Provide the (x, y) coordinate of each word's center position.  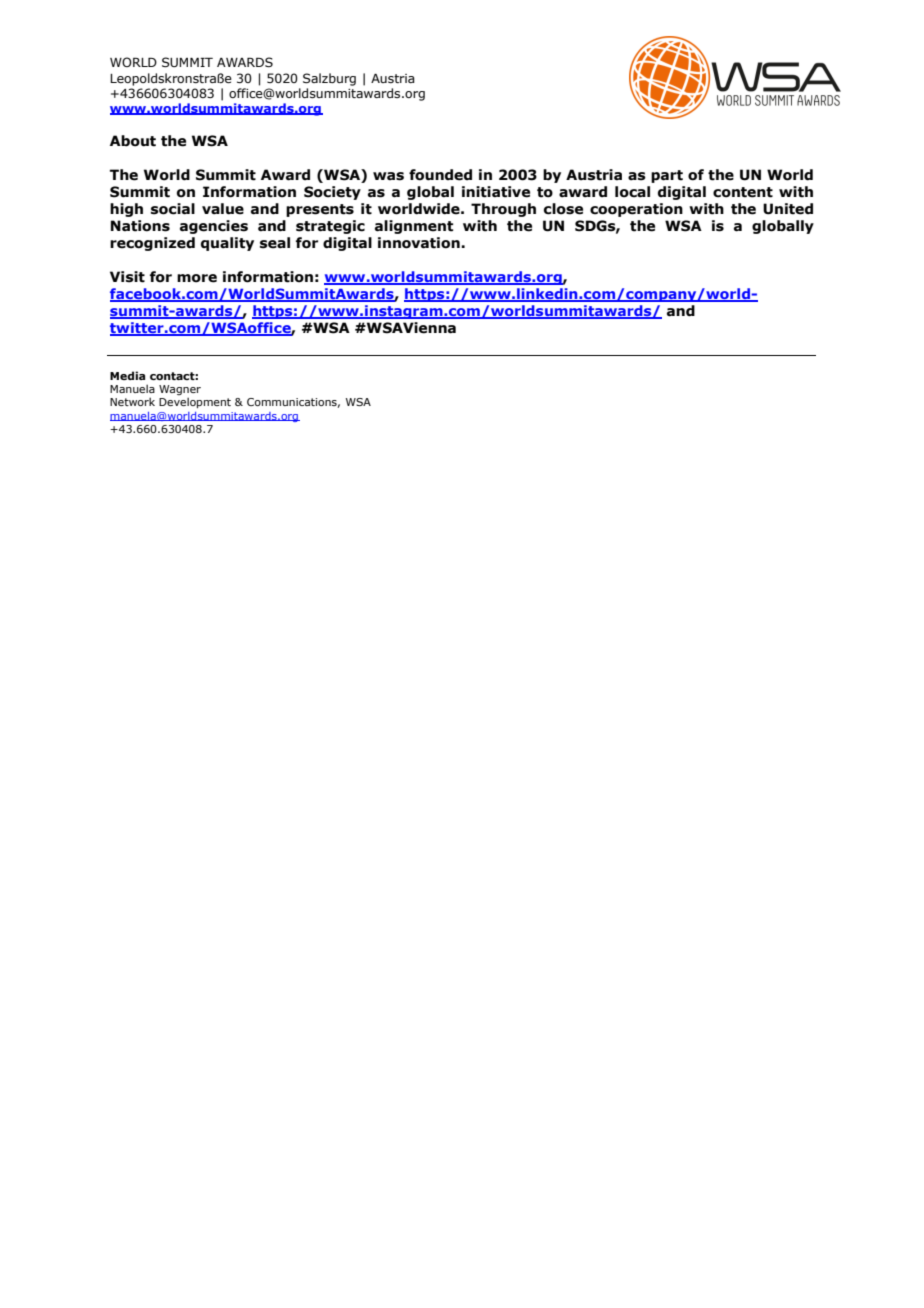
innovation (420, 243)
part (667, 176)
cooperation (636, 210)
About (133, 141)
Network (132, 401)
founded (440, 175)
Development (195, 402)
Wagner (180, 391)
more (197, 278)
